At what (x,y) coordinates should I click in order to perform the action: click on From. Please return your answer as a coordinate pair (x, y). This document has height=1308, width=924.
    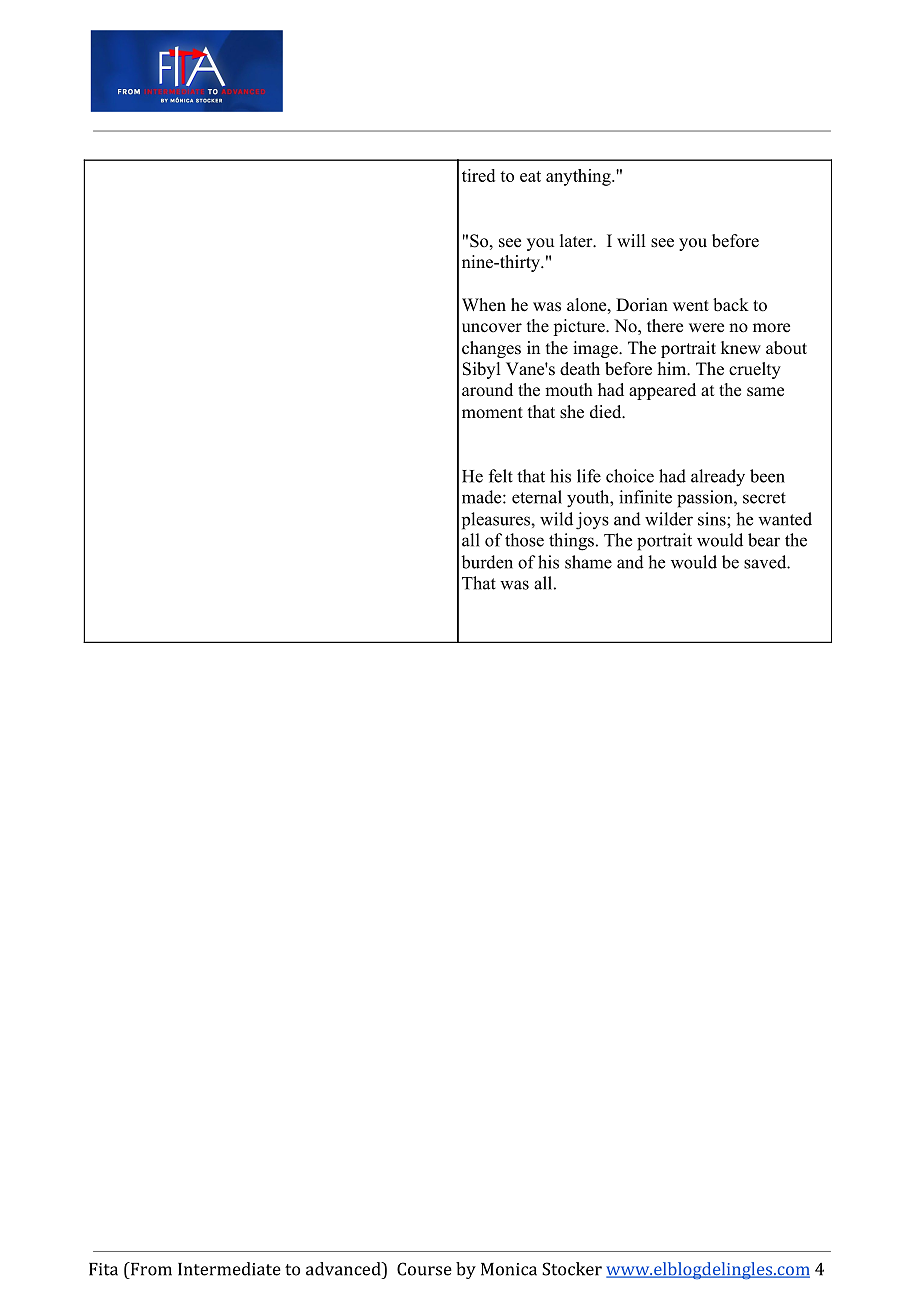
    Looking at the image, I should click on (150, 1269).
